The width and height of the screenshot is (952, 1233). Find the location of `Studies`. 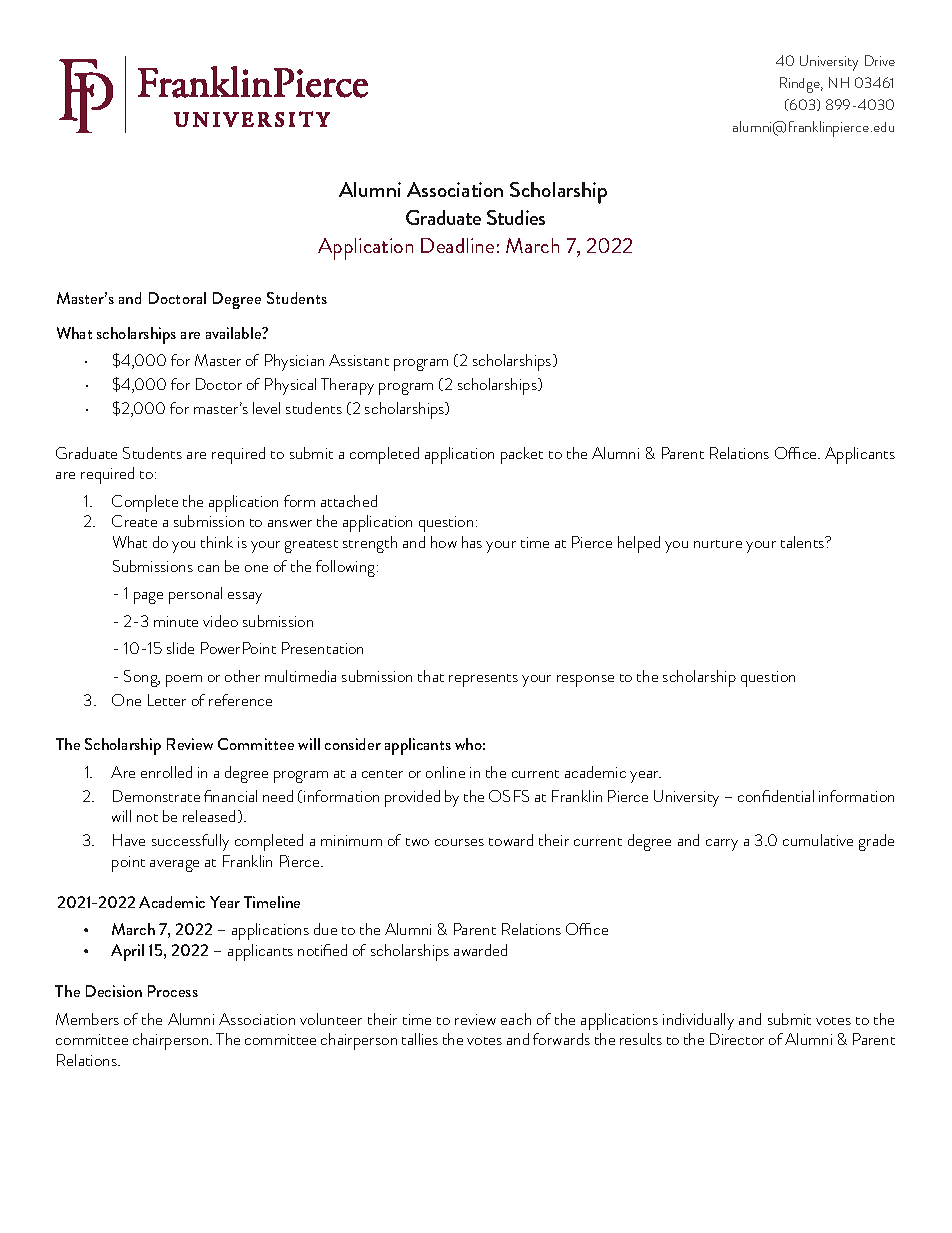

Studies is located at coordinates (516, 217).
